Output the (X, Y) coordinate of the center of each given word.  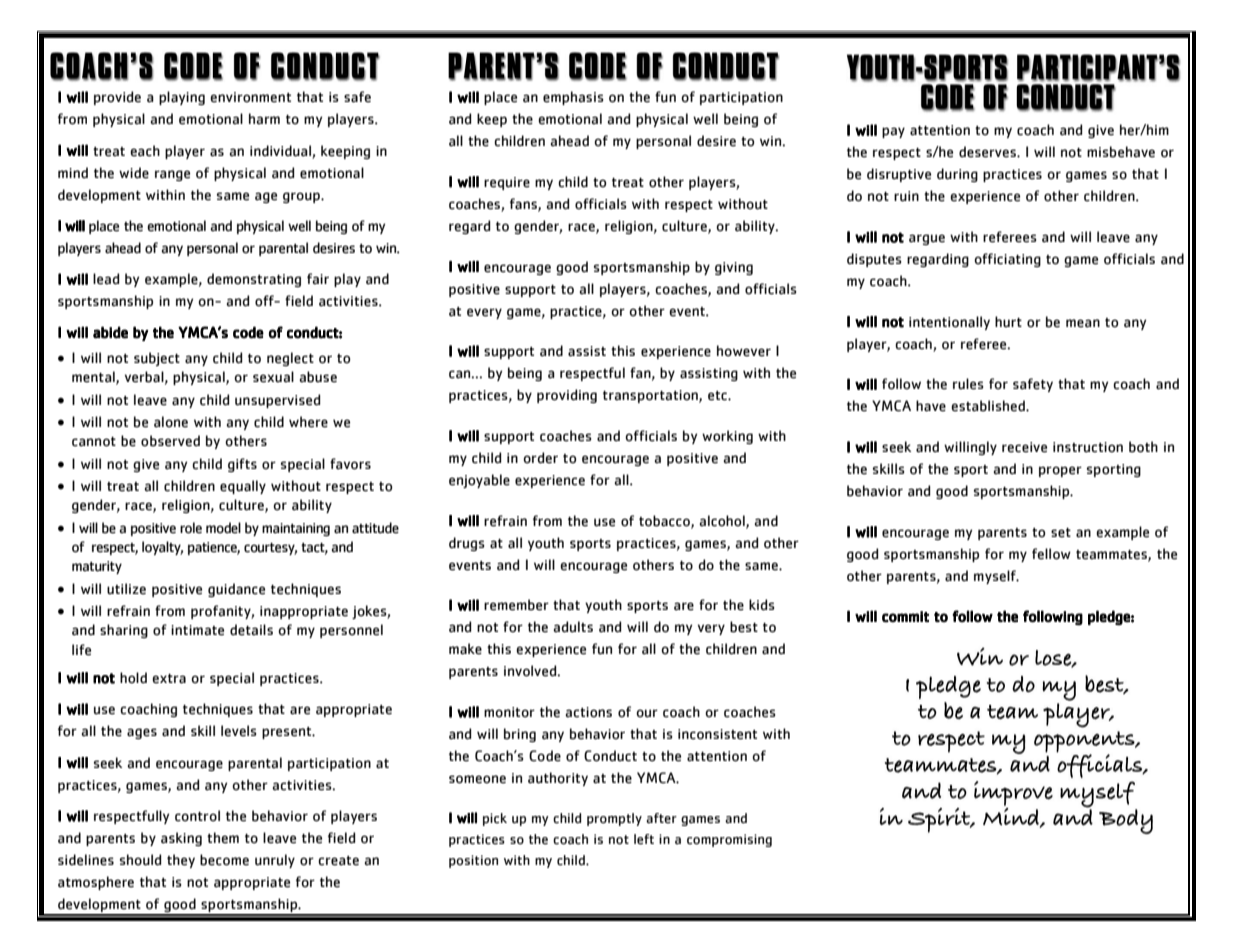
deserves (988, 152)
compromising (729, 840)
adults (573, 627)
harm (264, 119)
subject (157, 359)
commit (905, 617)
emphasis (573, 98)
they (181, 861)
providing (567, 396)
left (644, 839)
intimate (197, 630)
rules (968, 384)
